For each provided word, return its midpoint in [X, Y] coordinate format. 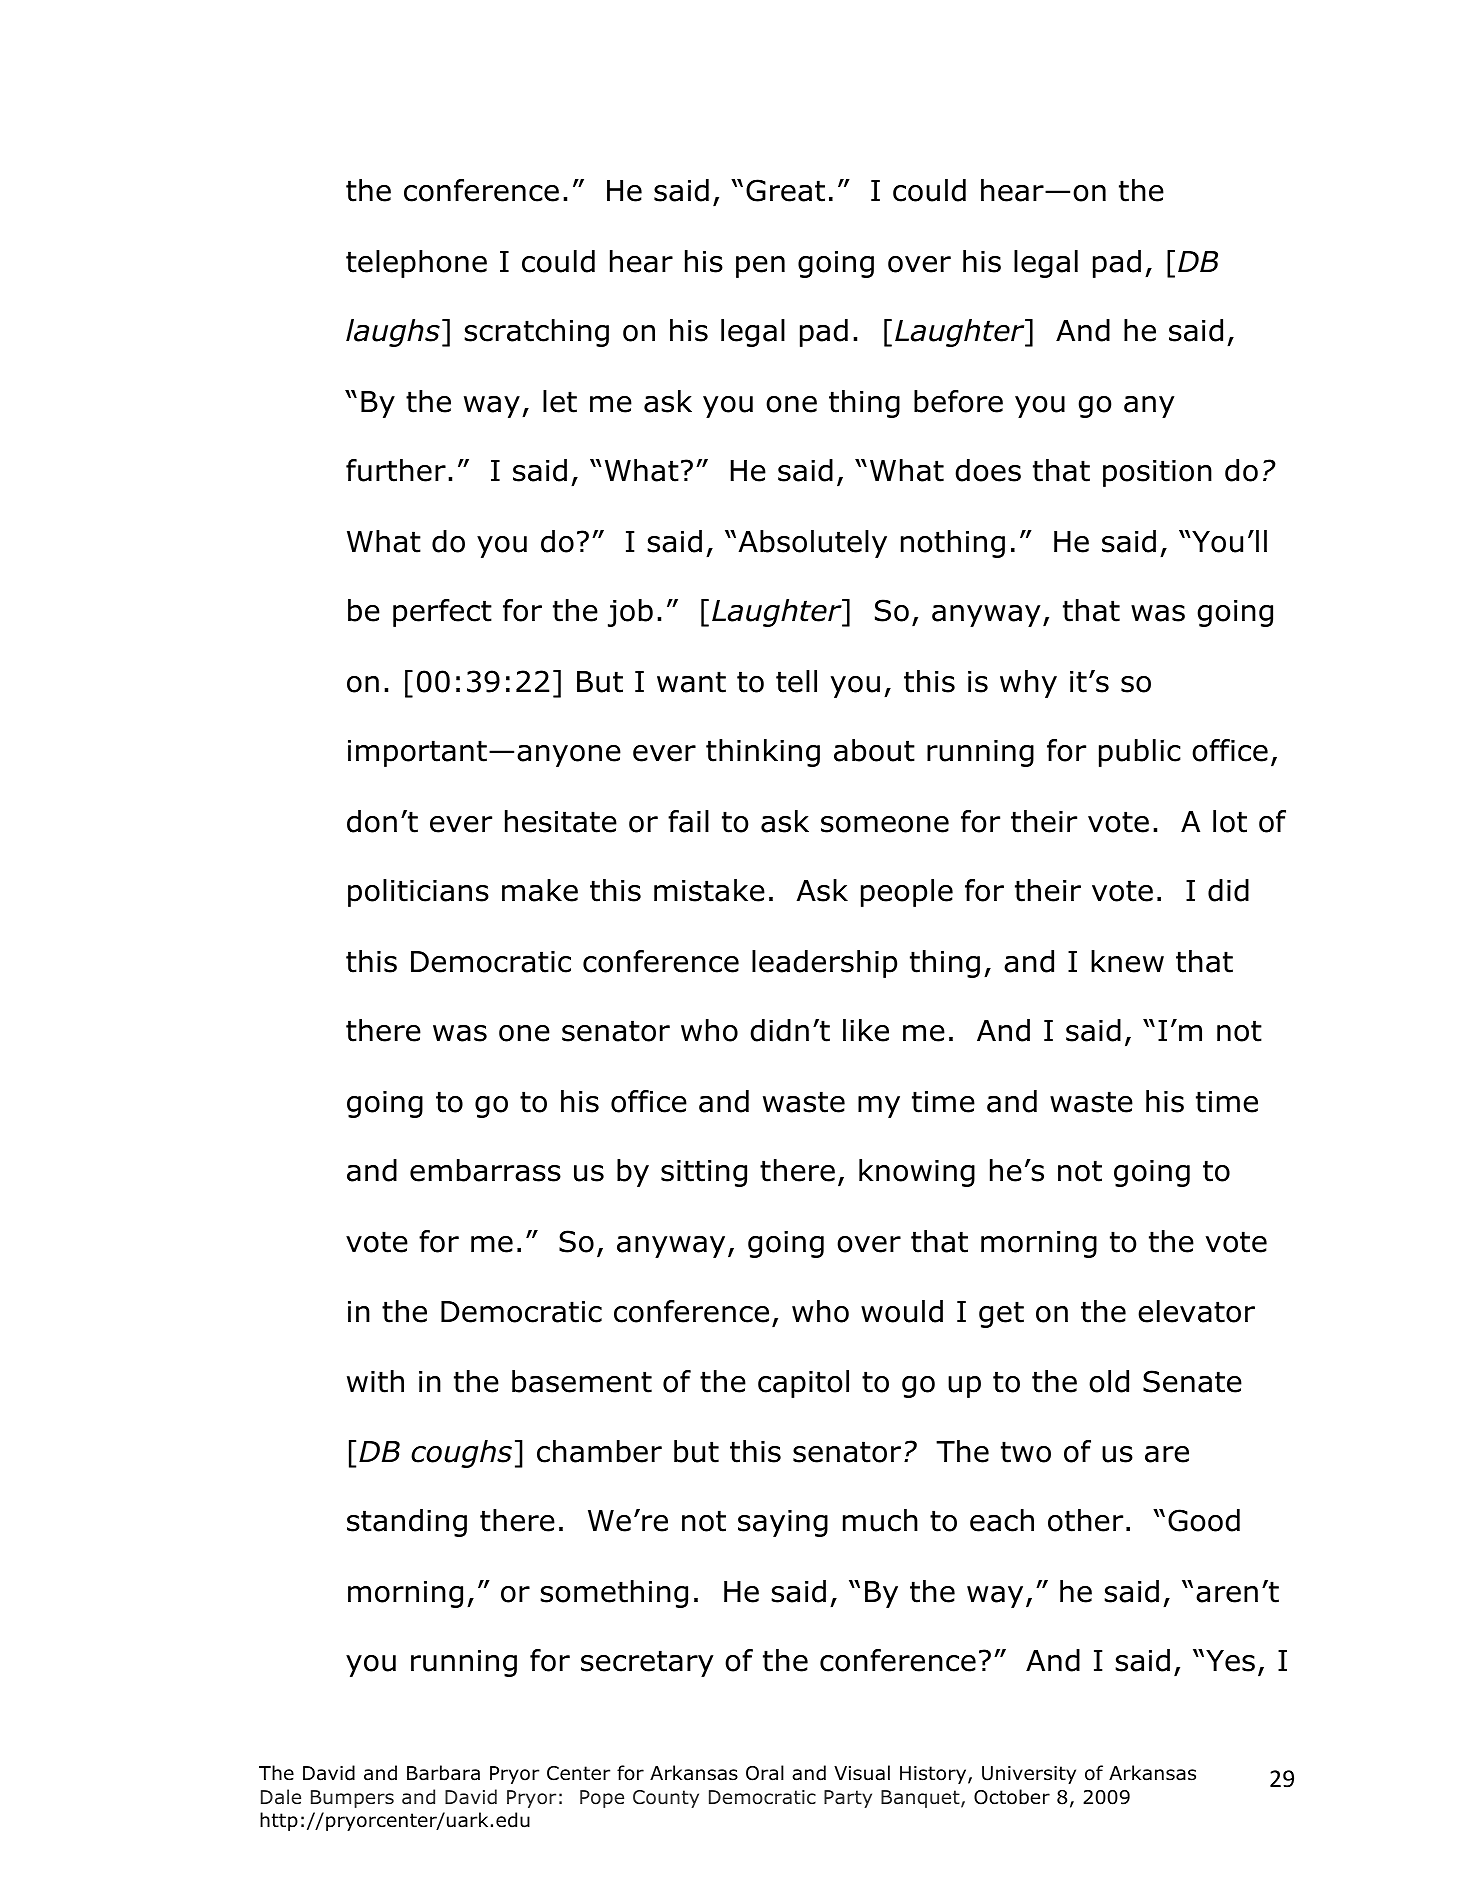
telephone [416, 264]
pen [760, 267]
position [1157, 473]
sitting [704, 1173]
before [958, 401]
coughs [461, 1454]
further [396, 470]
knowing [917, 1173]
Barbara [443, 1773]
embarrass [485, 1170]
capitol [803, 1384]
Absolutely [812, 544]
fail [688, 821]
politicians [418, 893]
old [1109, 1381]
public [1140, 753]
